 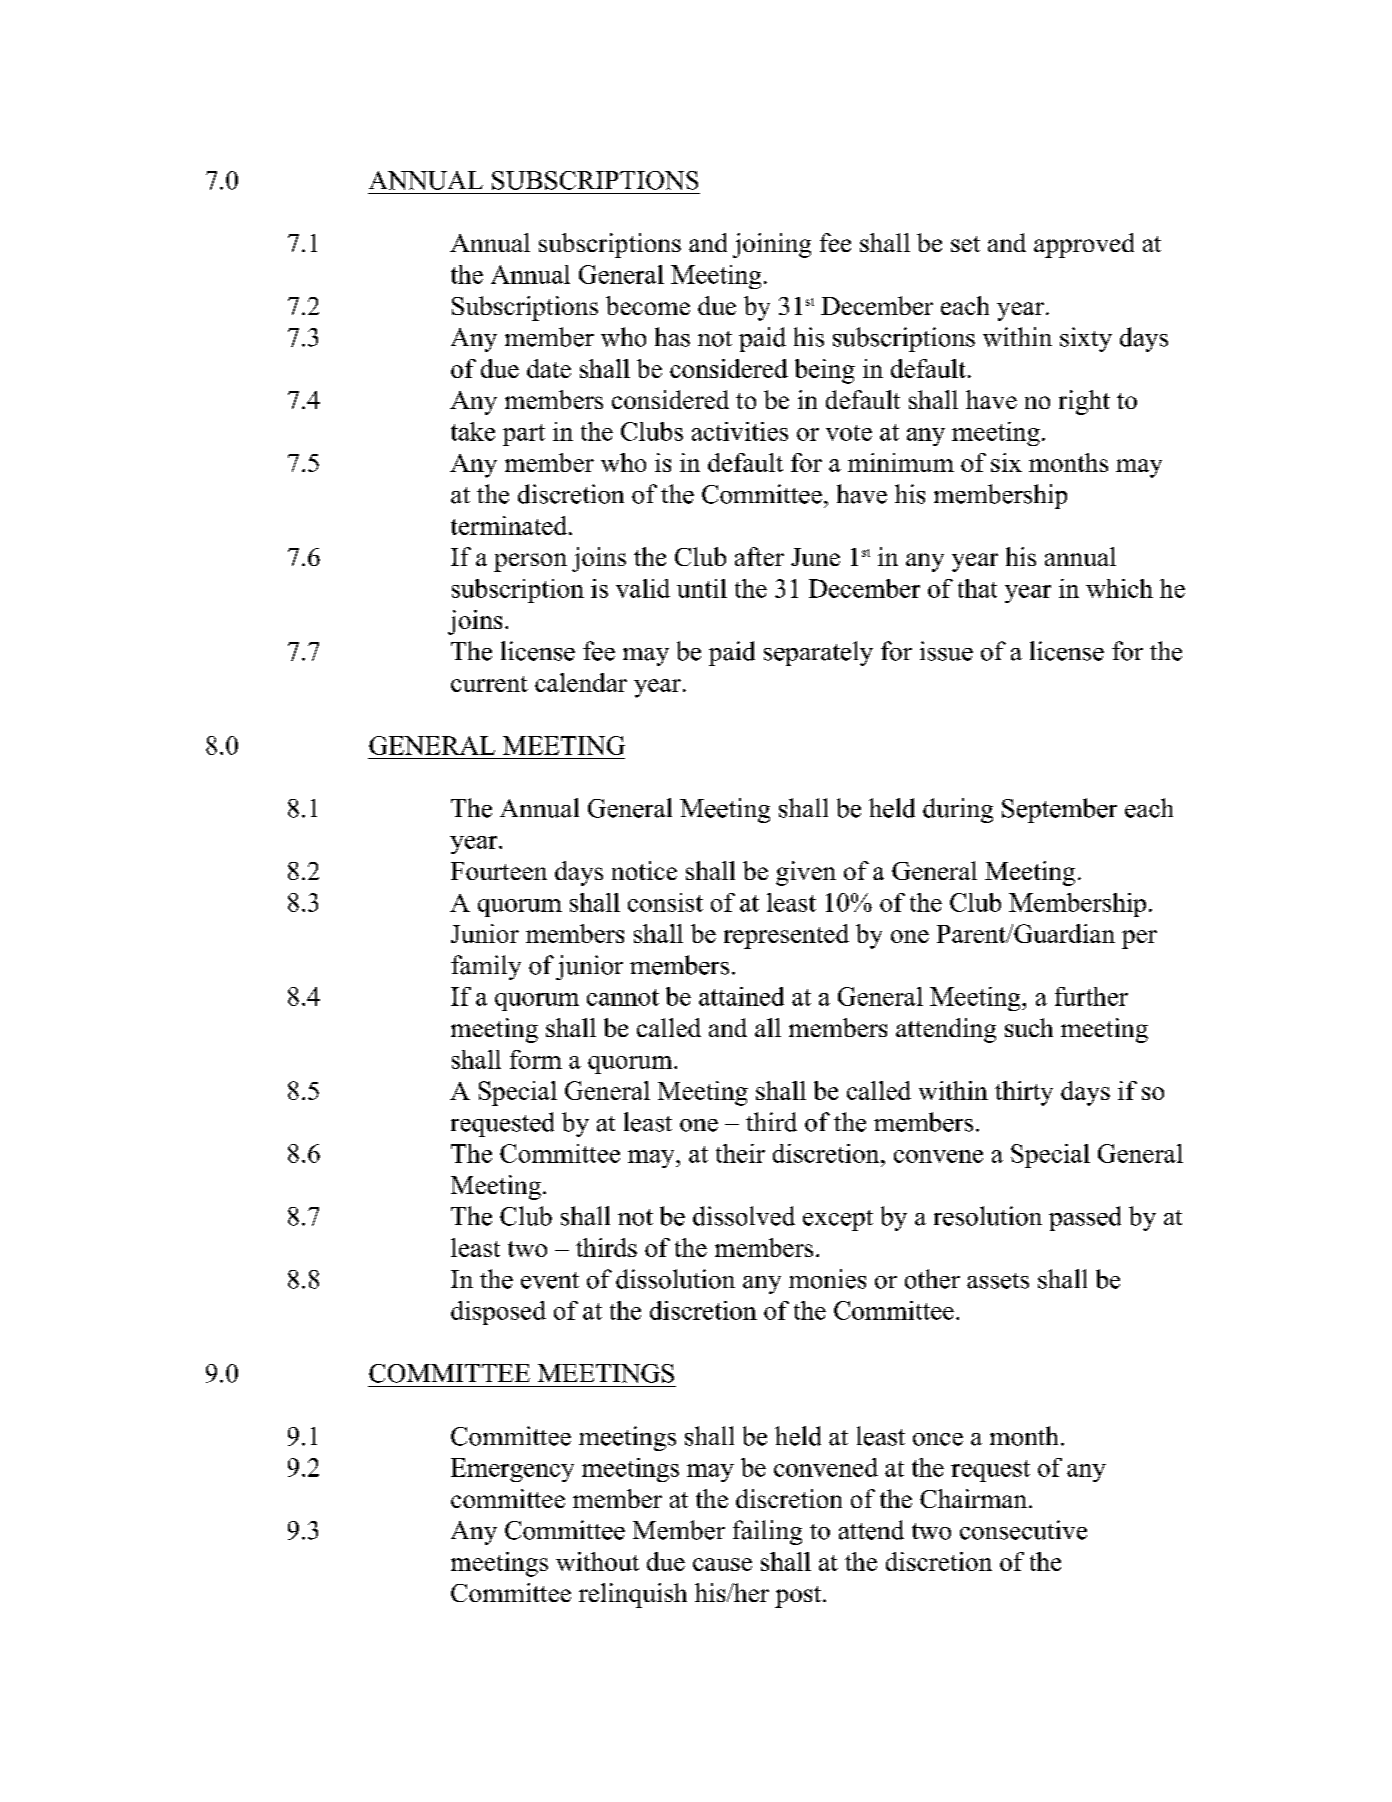 I want to click on joining, so click(x=772, y=245).
